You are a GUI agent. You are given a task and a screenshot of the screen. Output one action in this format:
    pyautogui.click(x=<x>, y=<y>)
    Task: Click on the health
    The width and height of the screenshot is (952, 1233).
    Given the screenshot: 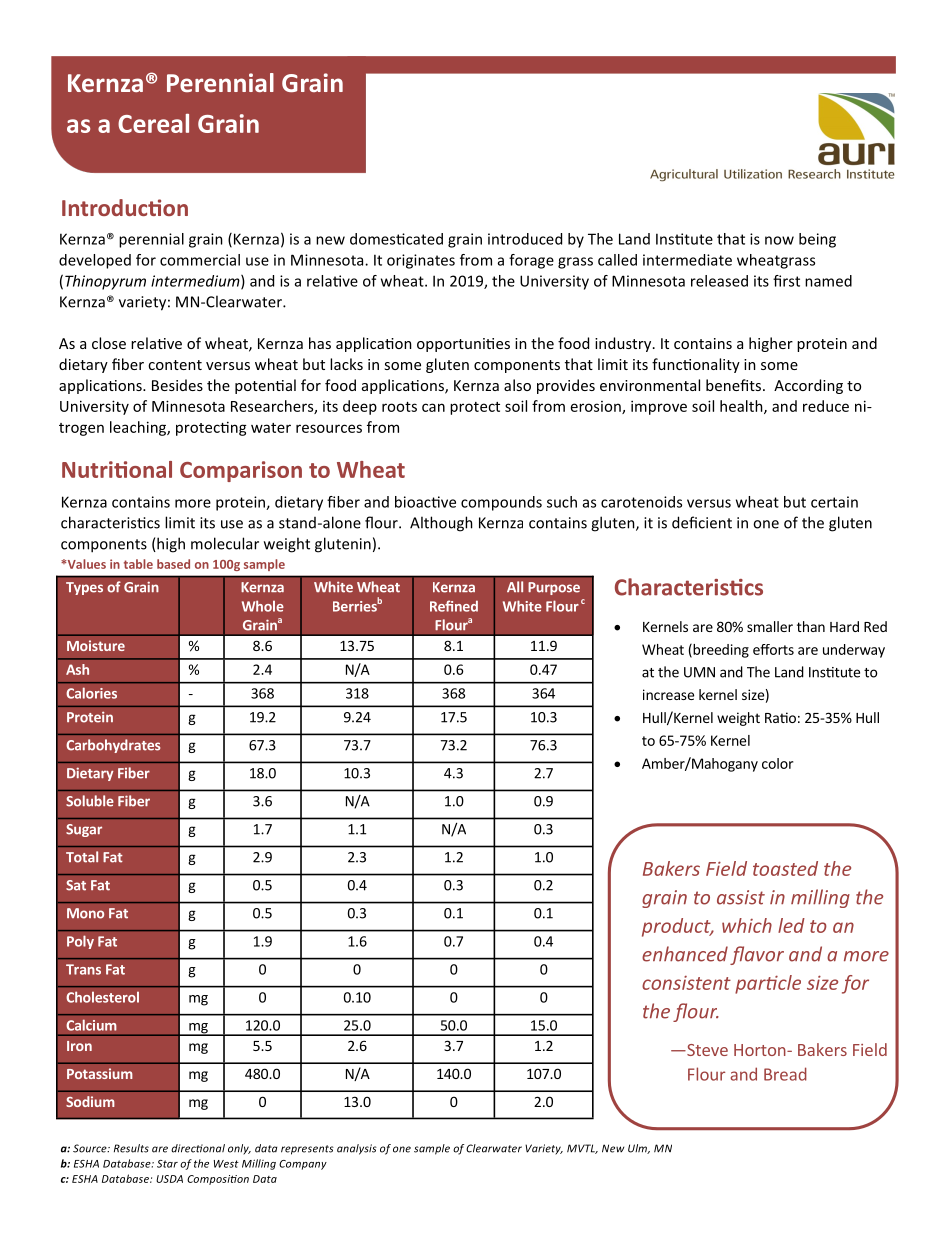 What is the action you would take?
    pyautogui.click(x=742, y=407)
